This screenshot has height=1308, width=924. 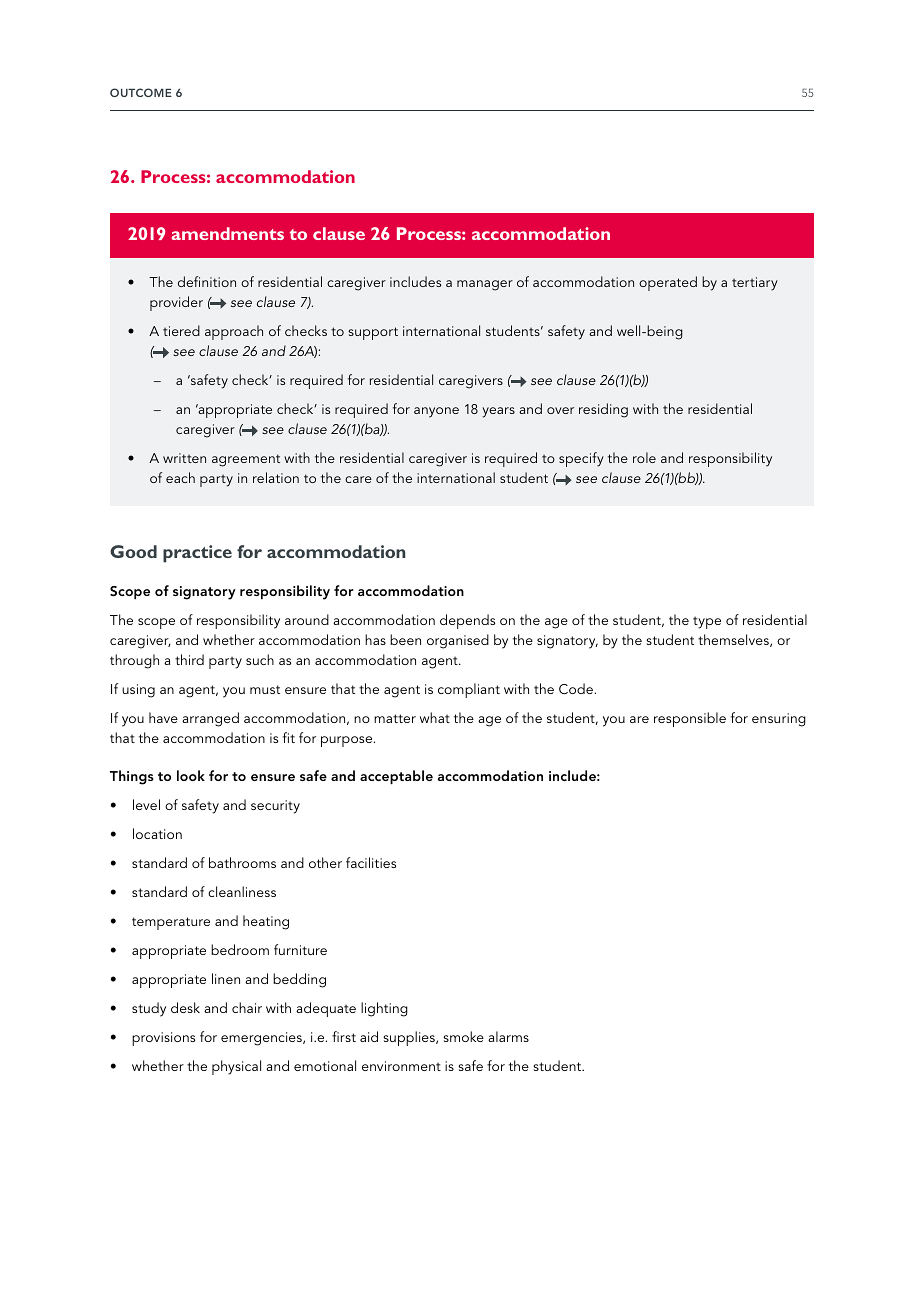 I want to click on manager, so click(x=485, y=285).
